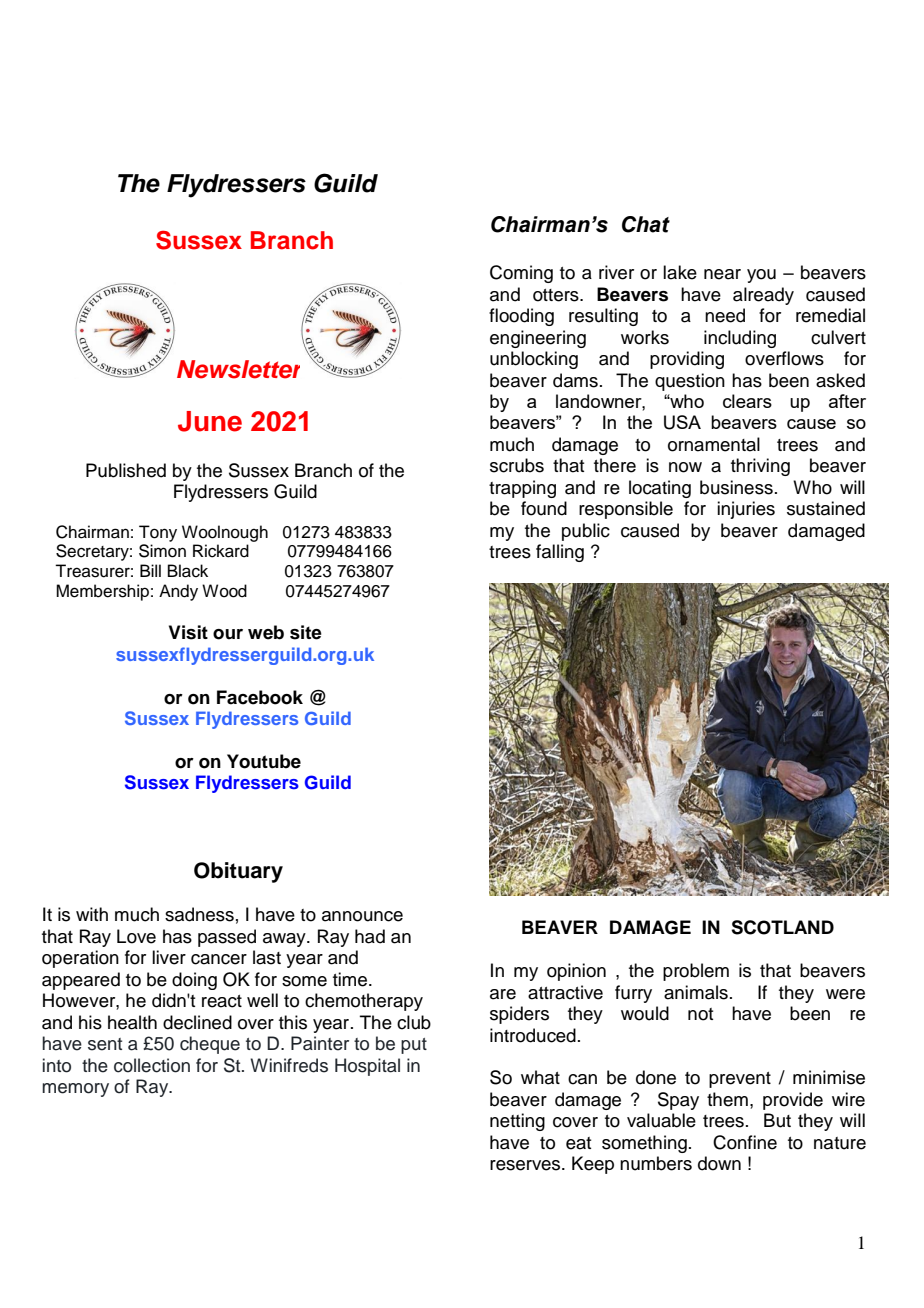  What do you see at coordinates (517, 1122) in the document?
I see `netting` at bounding box center [517, 1122].
